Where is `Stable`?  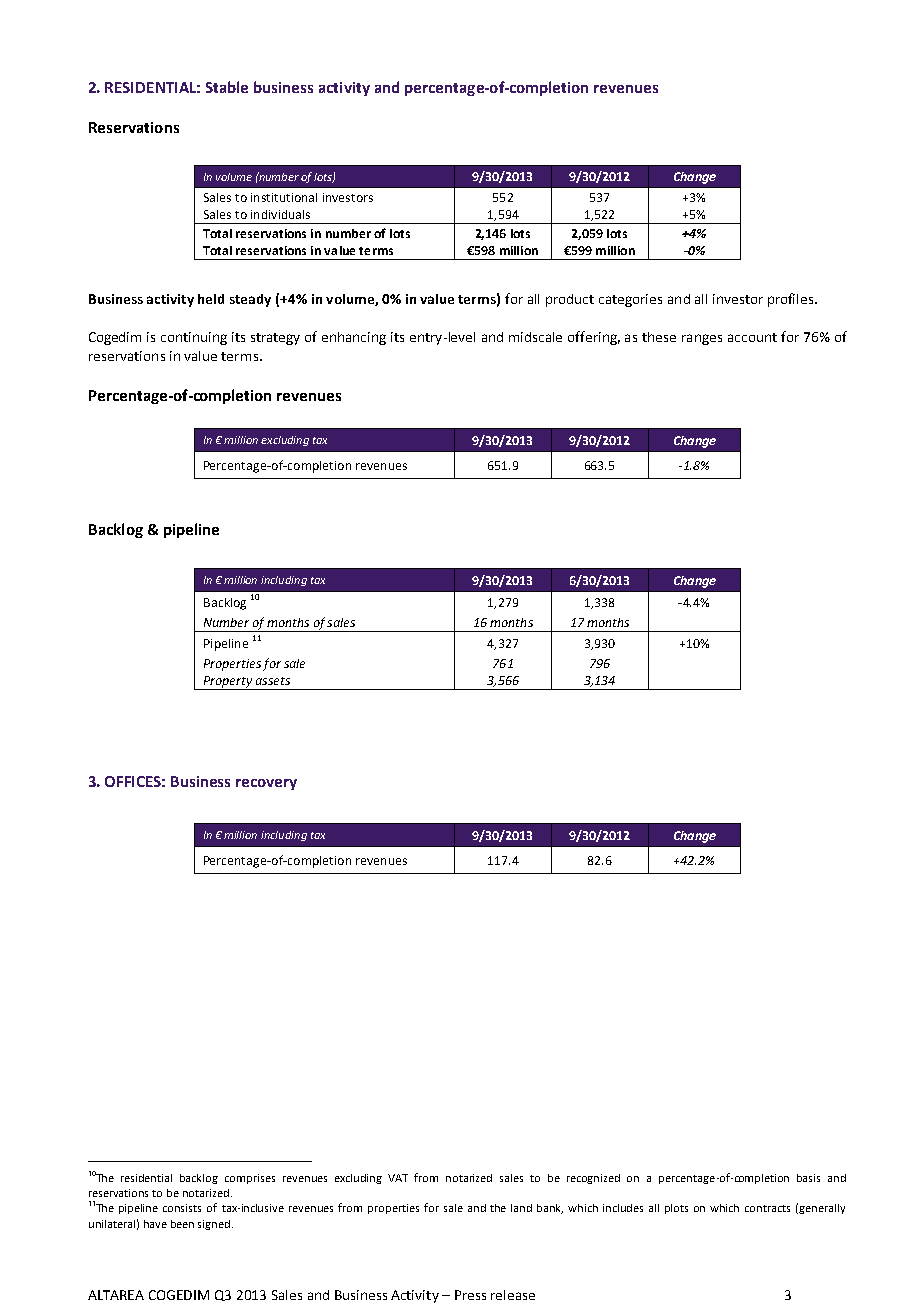 Stable is located at coordinates (227, 87).
